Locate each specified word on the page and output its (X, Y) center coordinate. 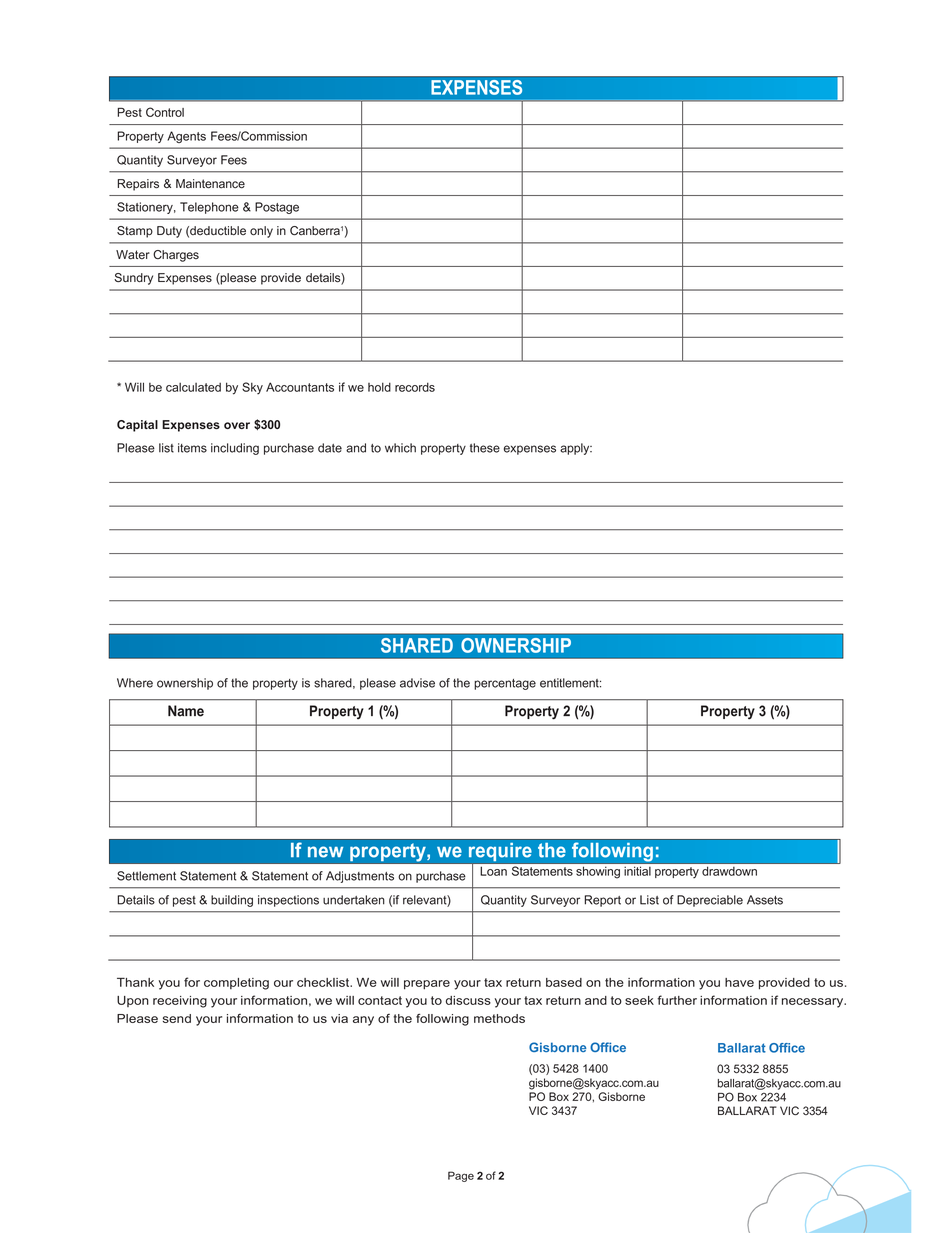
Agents (186, 137)
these (485, 448)
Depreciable (710, 901)
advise (417, 683)
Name (186, 711)
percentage (505, 684)
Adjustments (360, 877)
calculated (193, 387)
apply (576, 449)
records (415, 387)
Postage (277, 208)
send (177, 1018)
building (232, 901)
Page (461, 1176)
